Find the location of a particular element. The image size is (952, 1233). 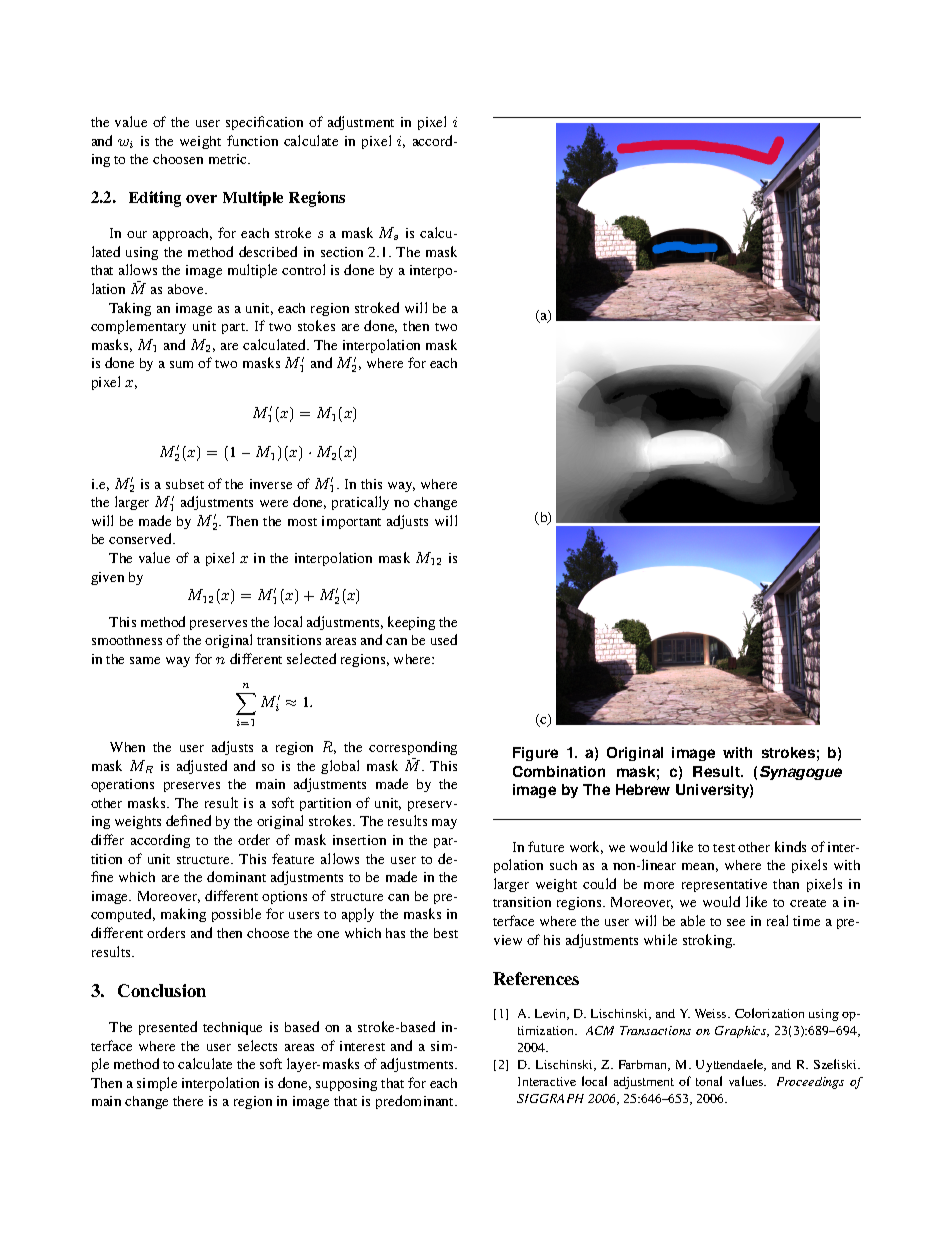

section is located at coordinates (342, 252).
